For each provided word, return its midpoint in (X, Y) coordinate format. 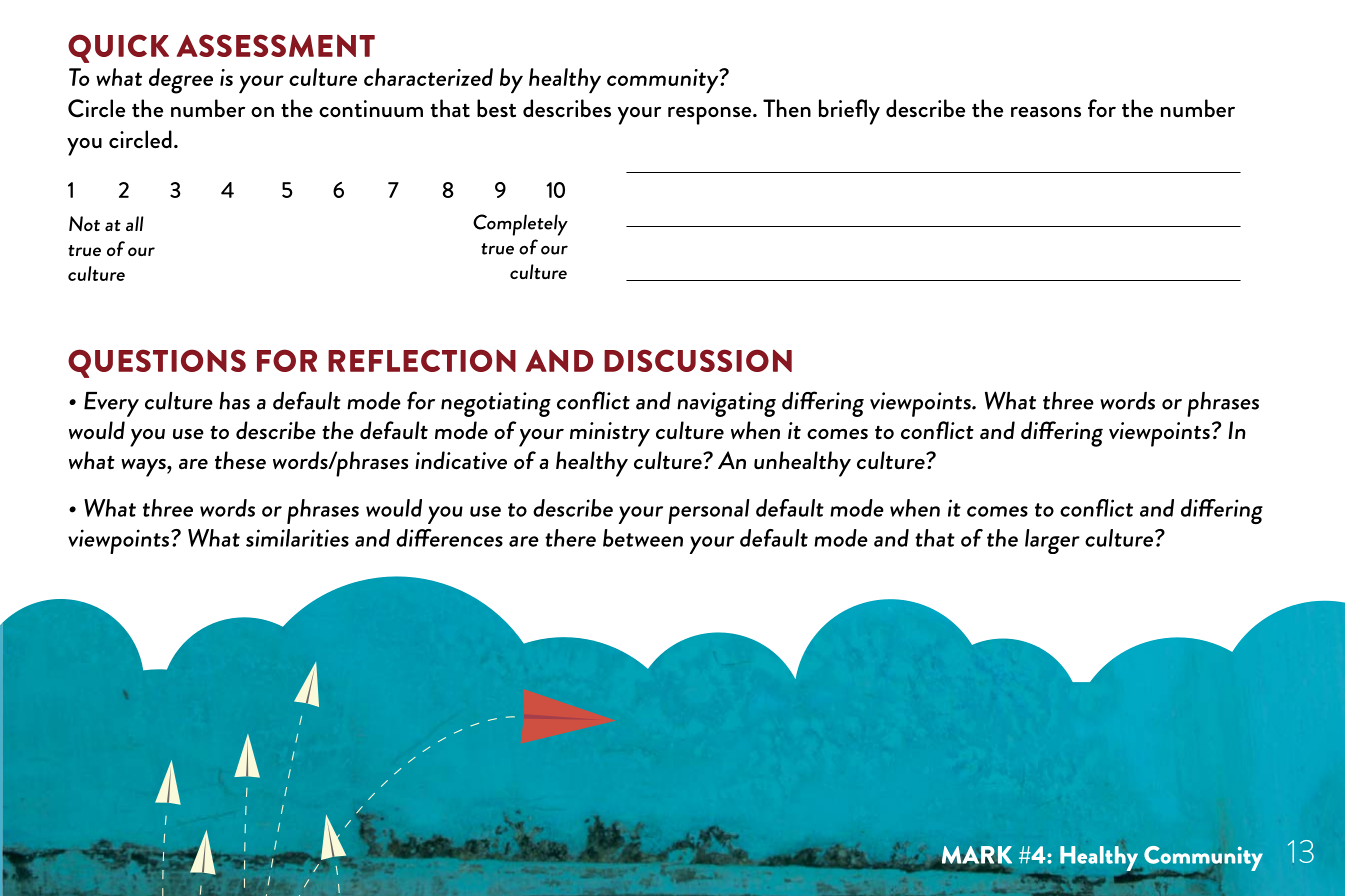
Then (787, 108)
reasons (1046, 112)
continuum (371, 109)
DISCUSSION (698, 360)
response (711, 116)
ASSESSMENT (276, 45)
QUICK (118, 48)
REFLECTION (422, 360)
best (496, 108)
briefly (849, 112)
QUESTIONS (157, 363)
